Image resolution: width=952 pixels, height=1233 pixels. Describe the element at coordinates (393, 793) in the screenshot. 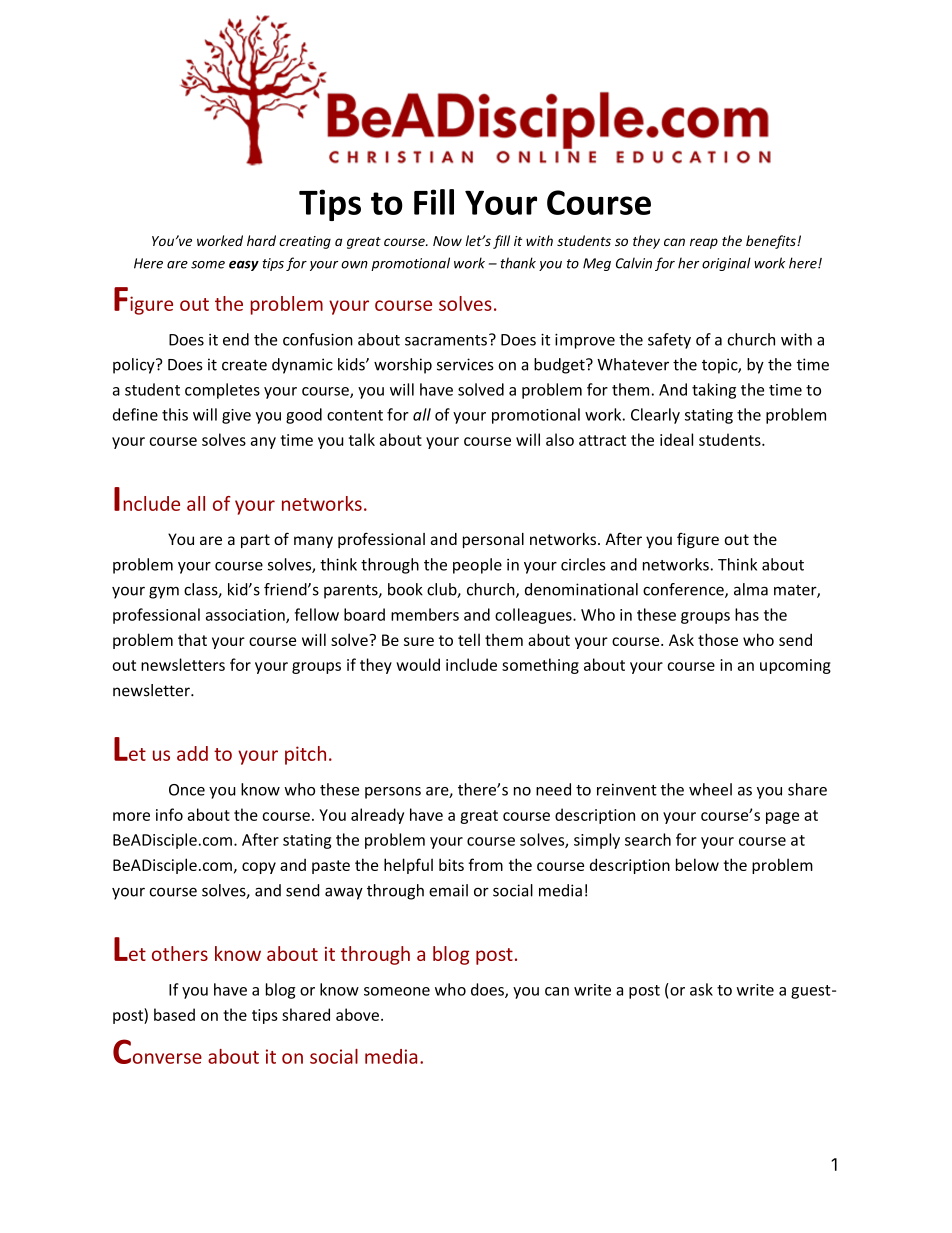

I see `persons` at that location.
